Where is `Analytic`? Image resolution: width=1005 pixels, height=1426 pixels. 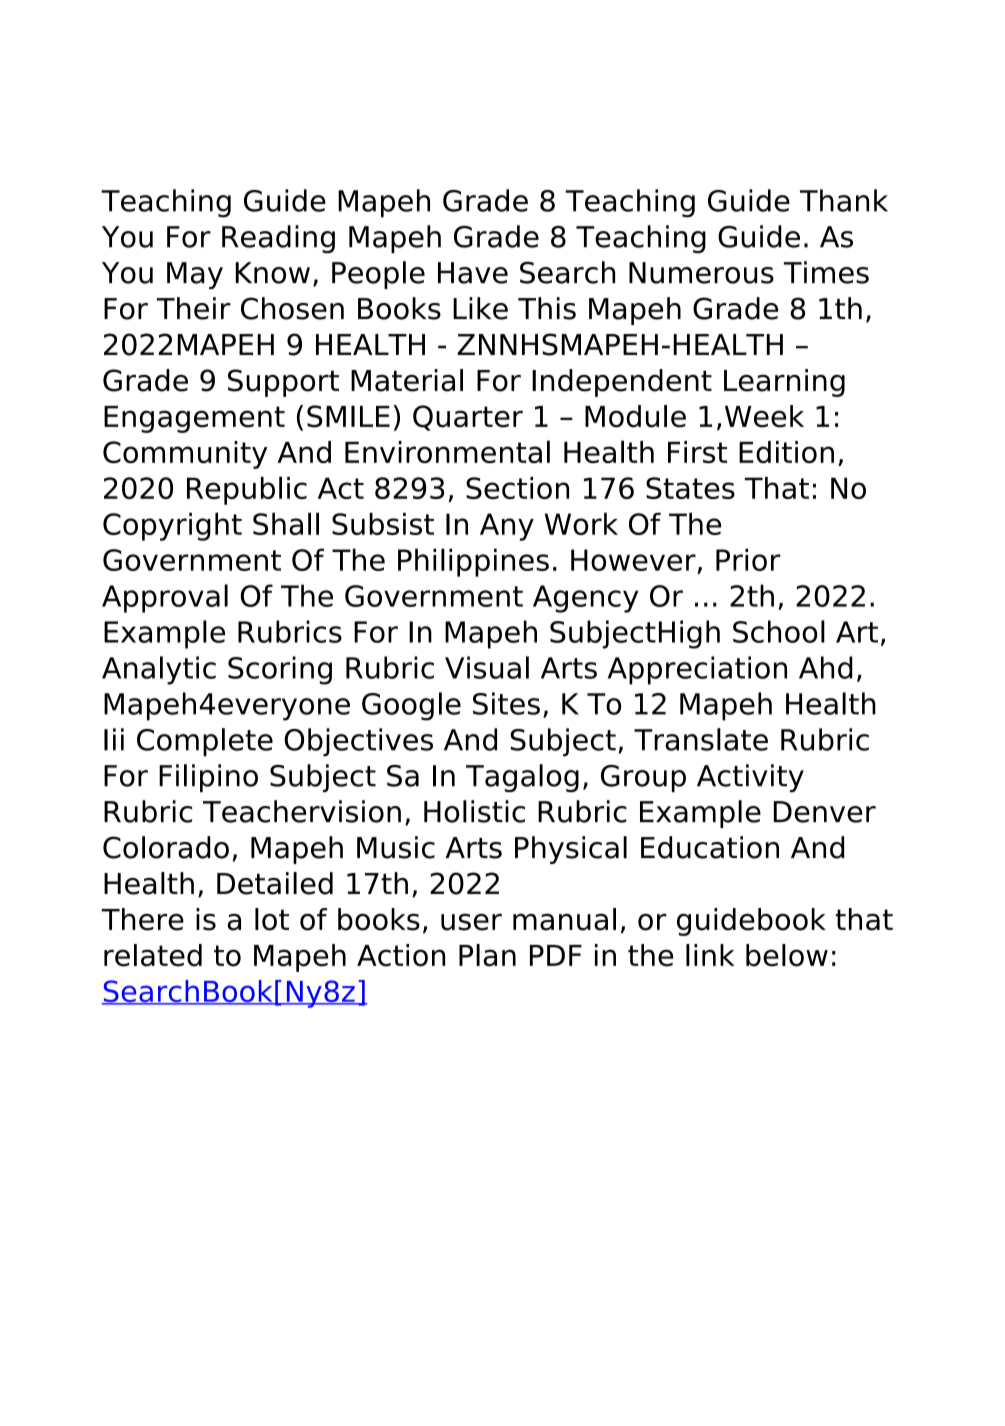
Analytic is located at coordinates (159, 670).
